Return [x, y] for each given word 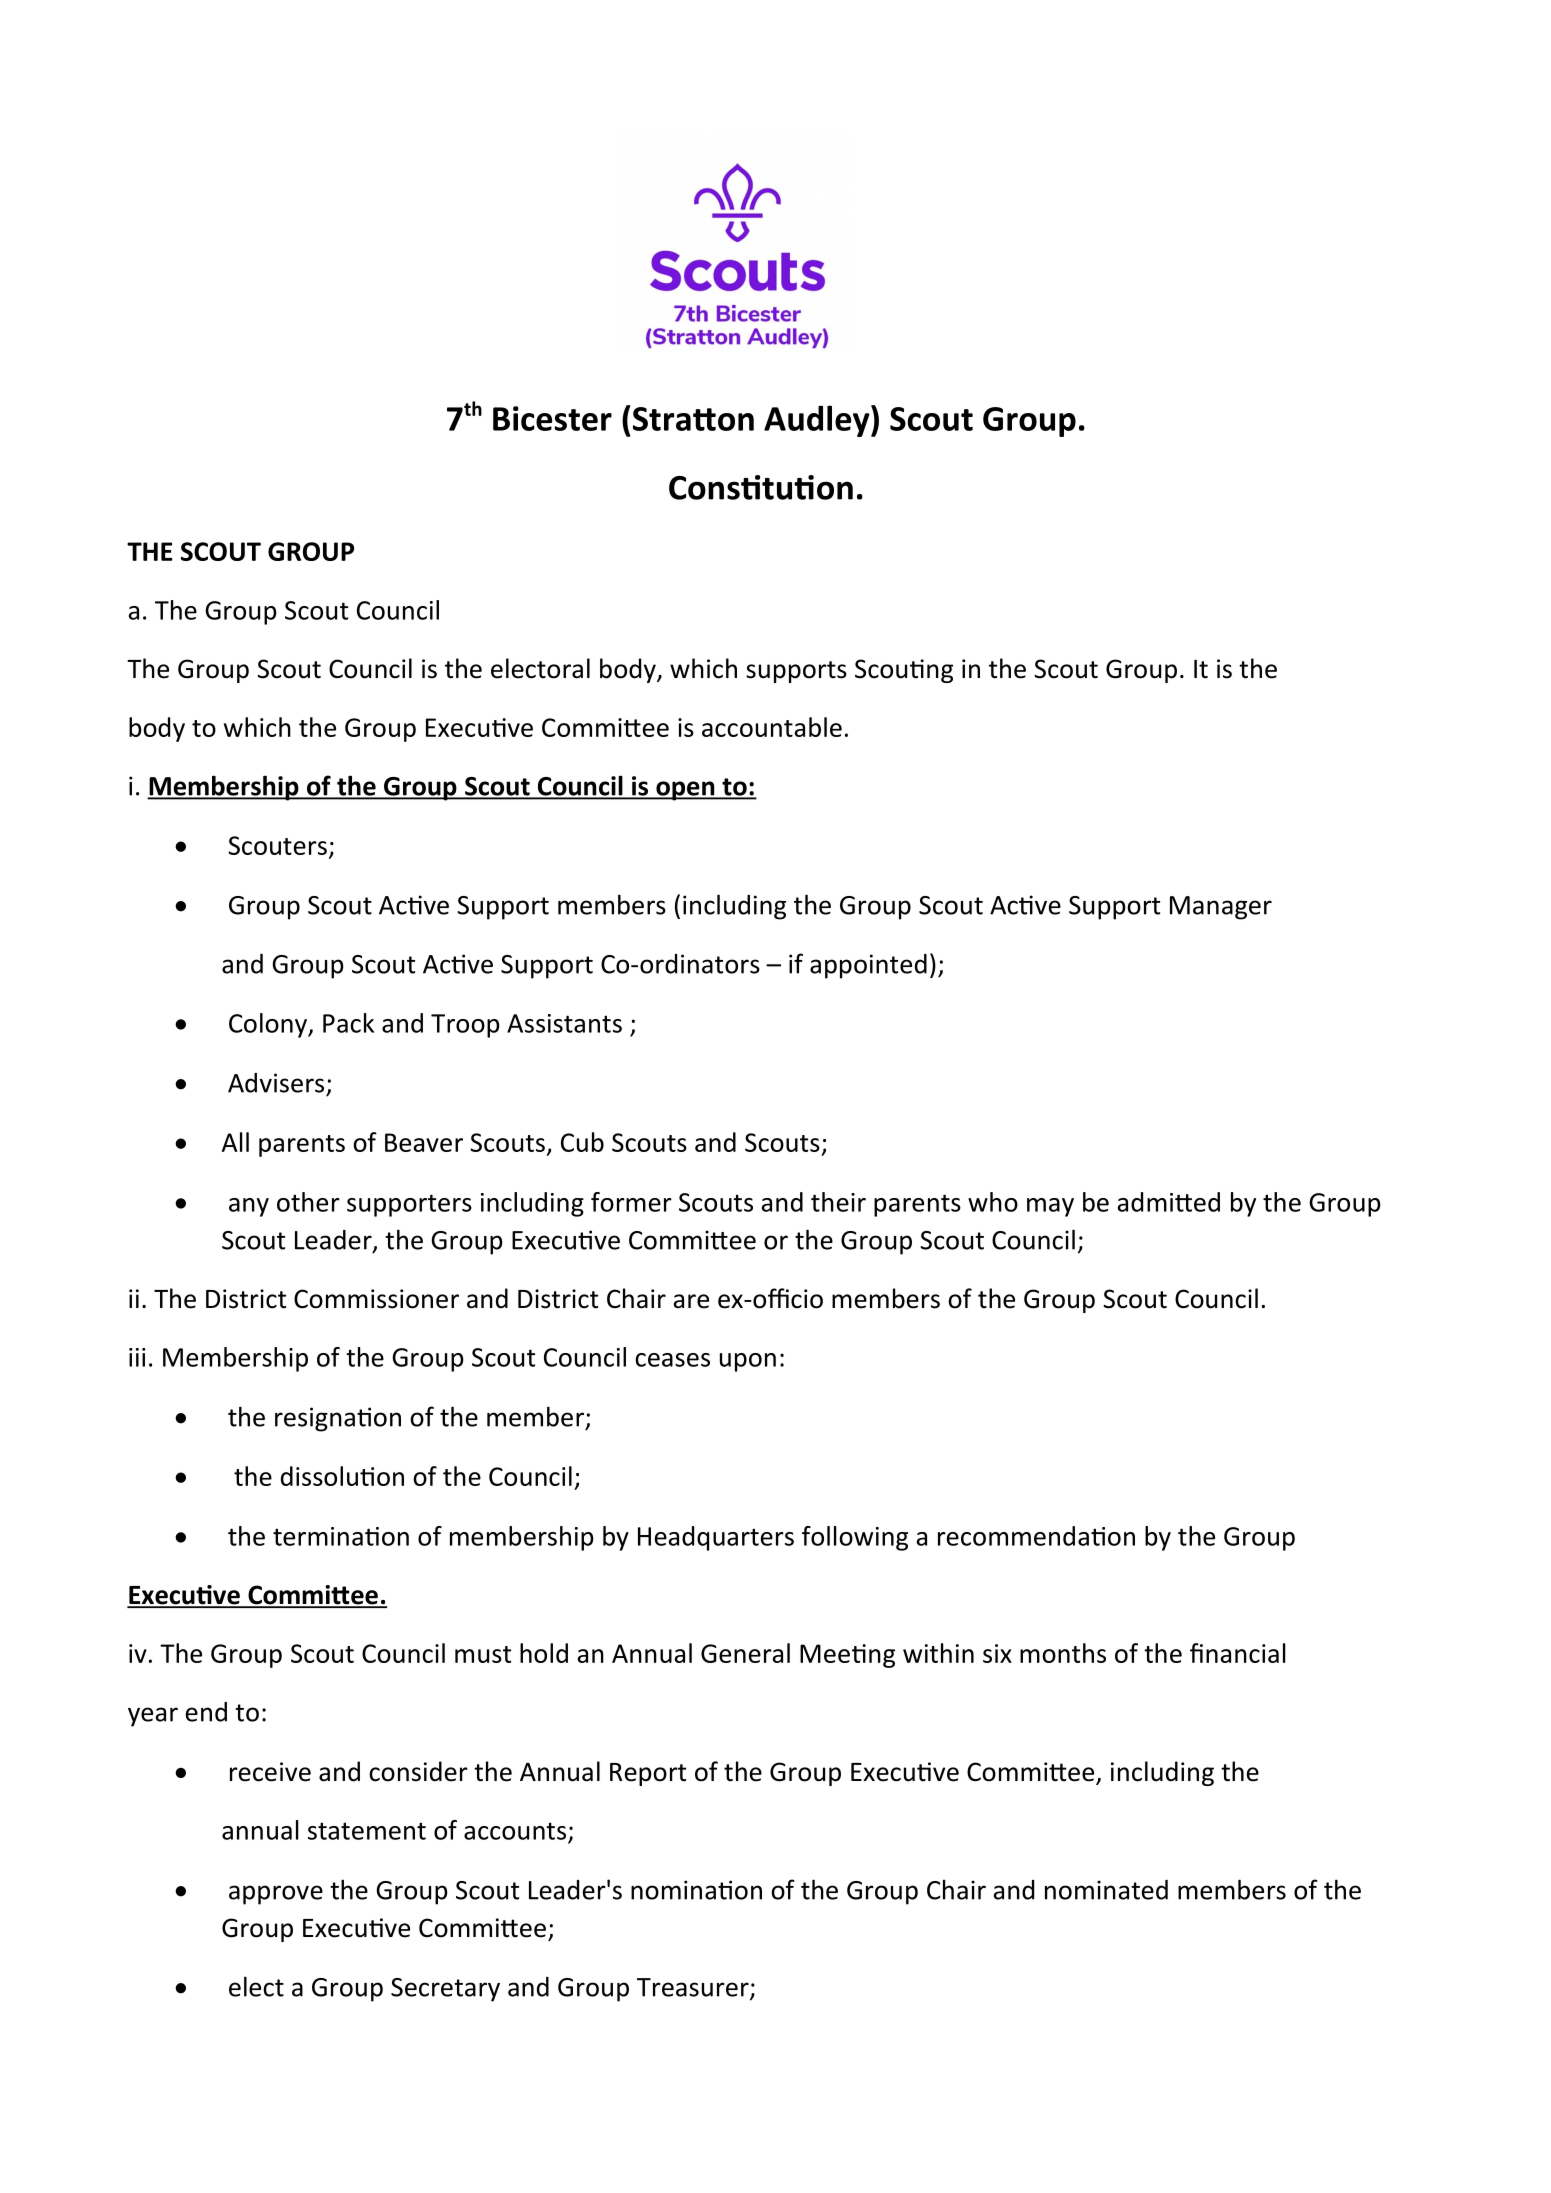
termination [341, 1536]
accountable [772, 727]
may [1050, 1207]
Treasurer [694, 1988]
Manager [1221, 908]
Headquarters [716, 1538]
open [685, 791]
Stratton [693, 419]
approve [276, 1895]
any [249, 1207]
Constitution [761, 487]
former [631, 1202]
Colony [269, 1025]
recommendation [1036, 1536]
